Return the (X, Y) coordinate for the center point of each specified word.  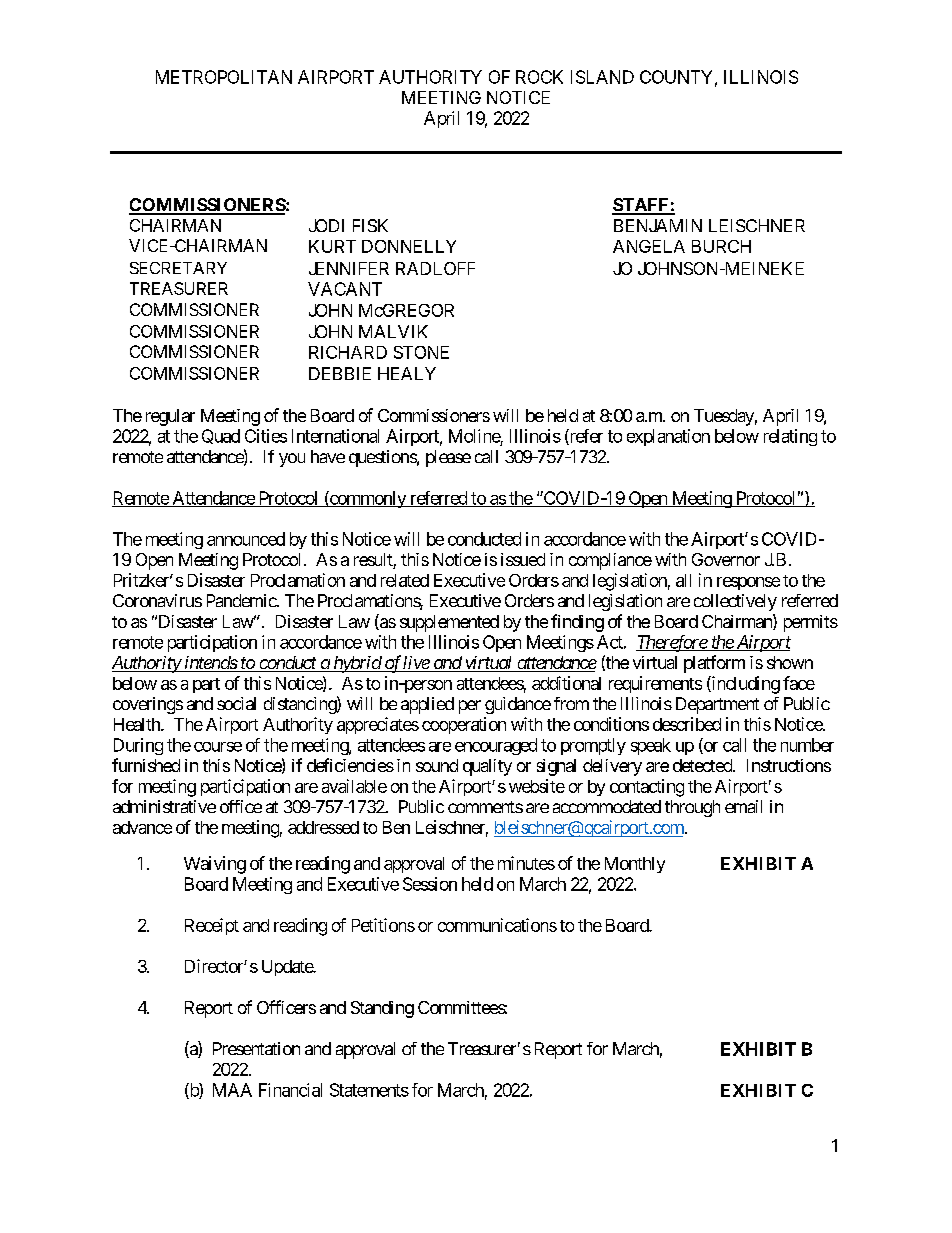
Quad (221, 436)
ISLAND (602, 77)
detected (703, 765)
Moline (475, 436)
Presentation (256, 1048)
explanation (668, 437)
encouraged (496, 746)
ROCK (539, 77)
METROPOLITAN (224, 77)
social (236, 703)
